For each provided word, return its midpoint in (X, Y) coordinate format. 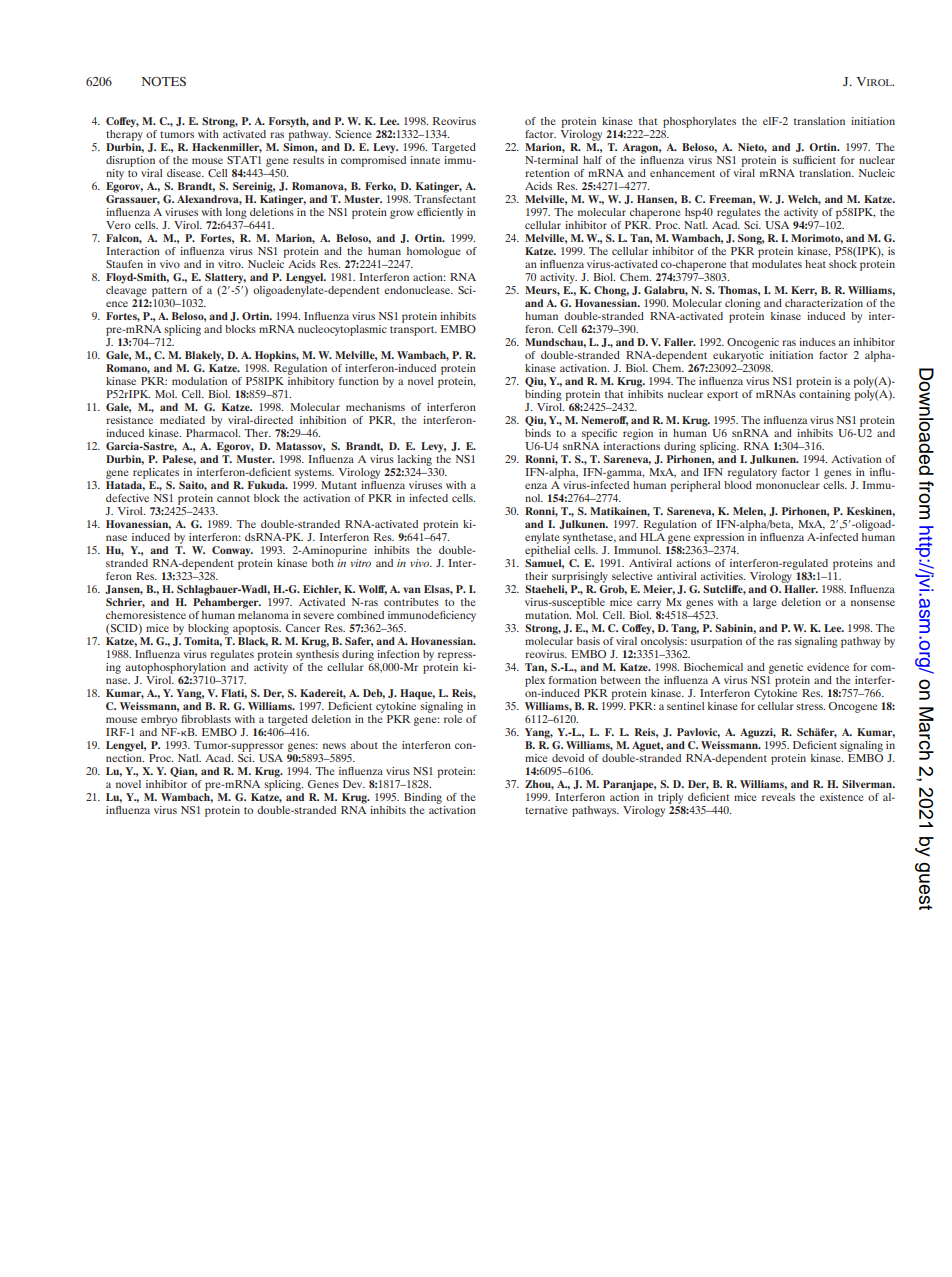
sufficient (814, 160)
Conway (232, 551)
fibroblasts (206, 719)
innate (425, 160)
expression (719, 538)
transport (413, 331)
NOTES (164, 81)
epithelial (547, 550)
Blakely (204, 356)
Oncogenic (753, 343)
